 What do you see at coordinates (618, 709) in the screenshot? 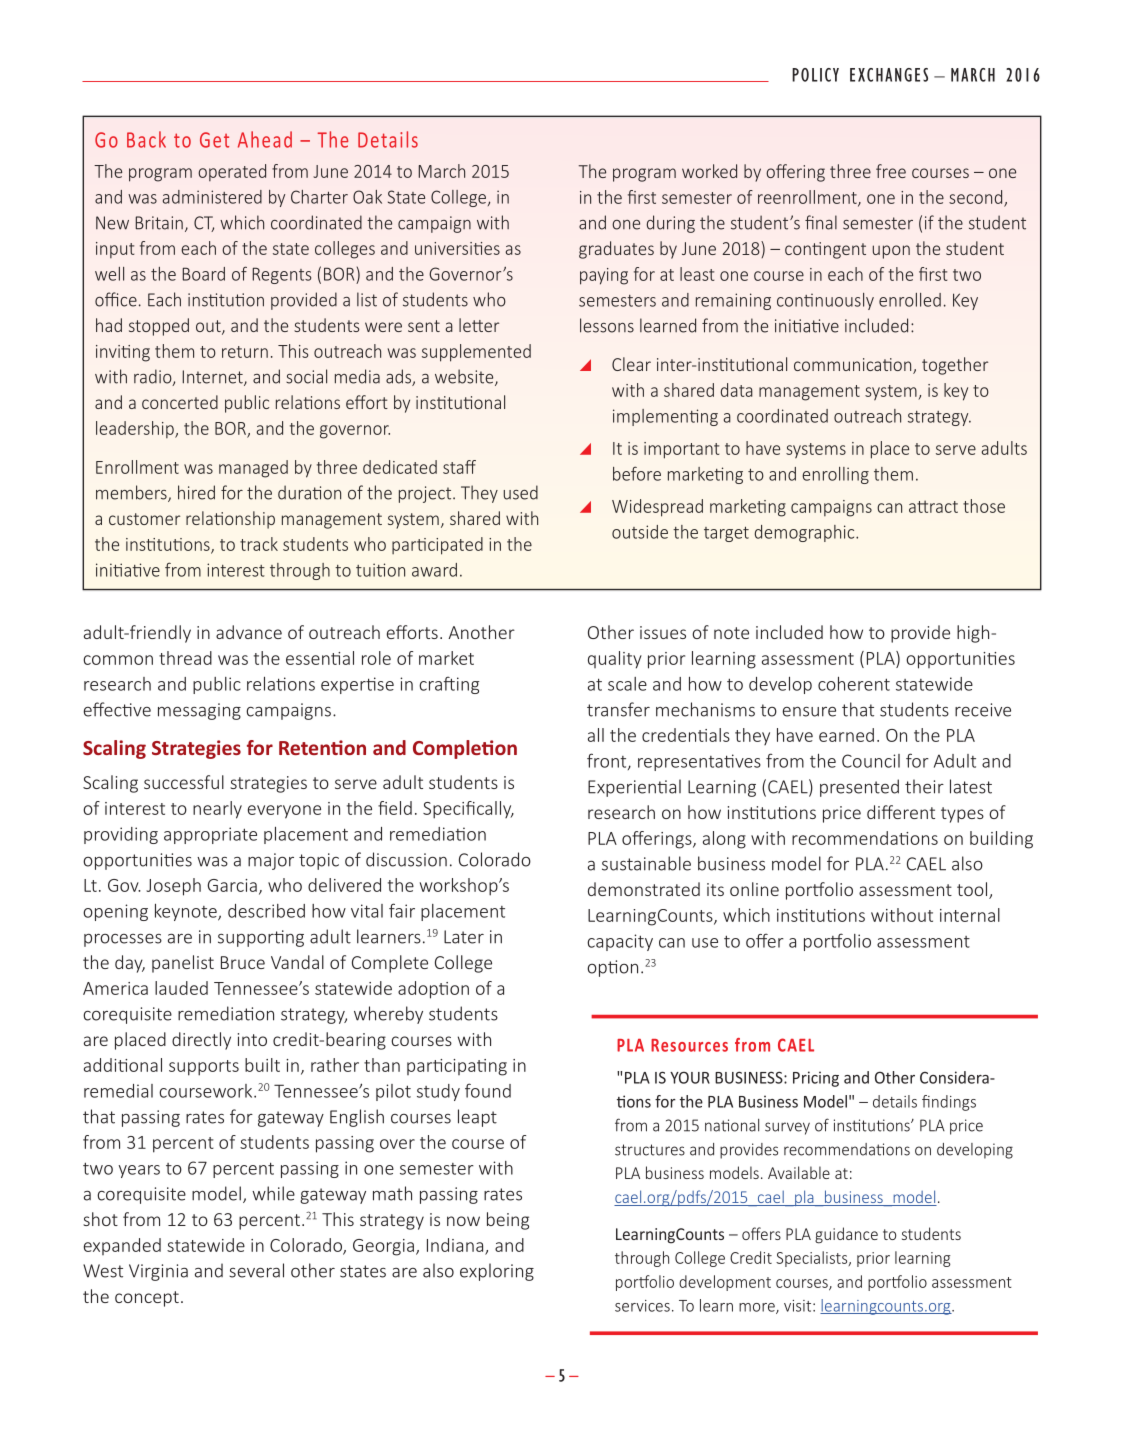
I see `transfer` at bounding box center [618, 709].
